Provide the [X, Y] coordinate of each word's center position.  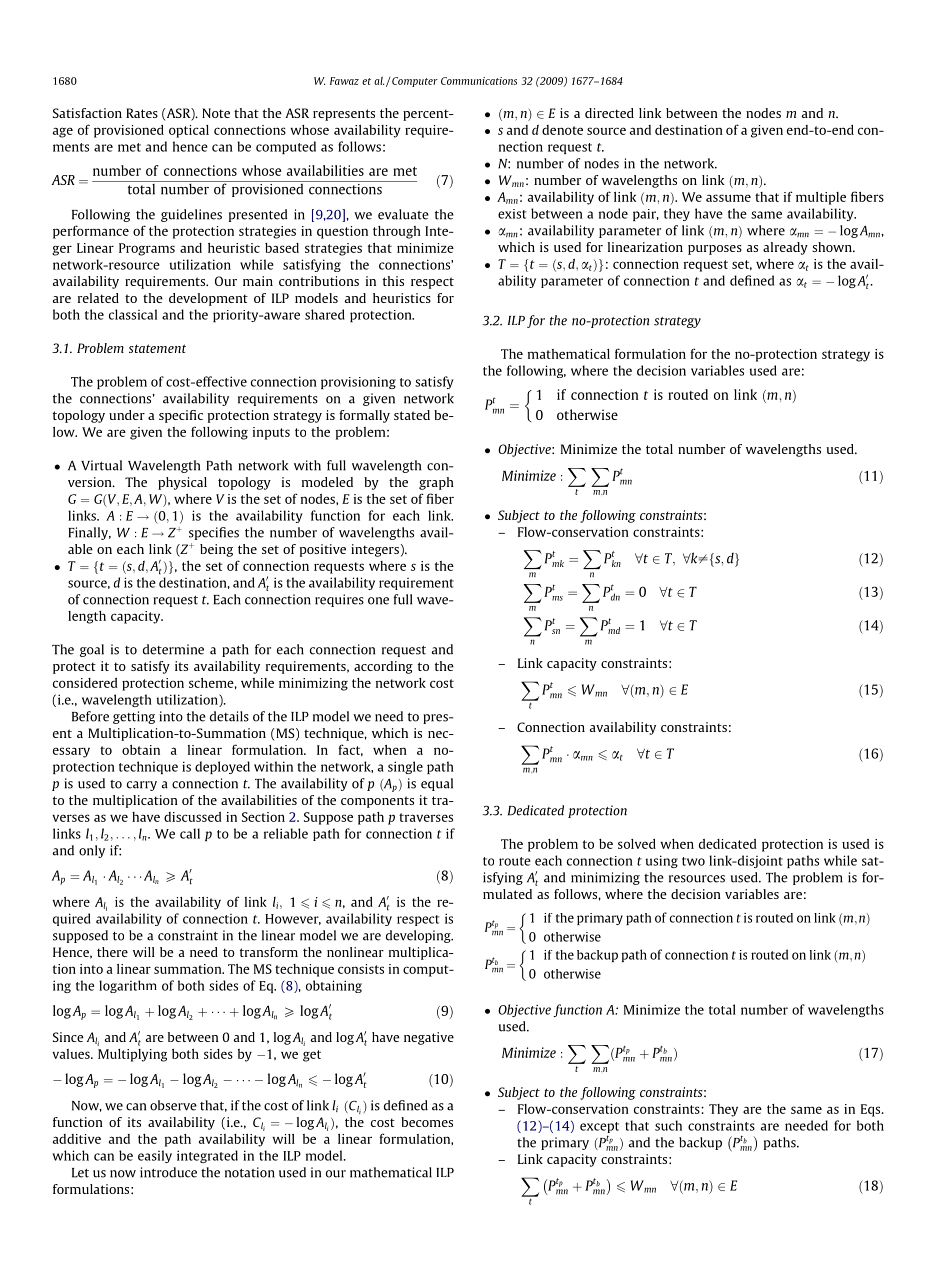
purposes [715, 250]
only [92, 851]
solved [637, 844]
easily [155, 1156]
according [383, 667]
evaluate [403, 214]
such [668, 1125]
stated [412, 415]
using [662, 861]
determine [173, 649]
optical [189, 131]
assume [728, 198]
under [127, 415]
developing [419, 936]
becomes [427, 1122]
